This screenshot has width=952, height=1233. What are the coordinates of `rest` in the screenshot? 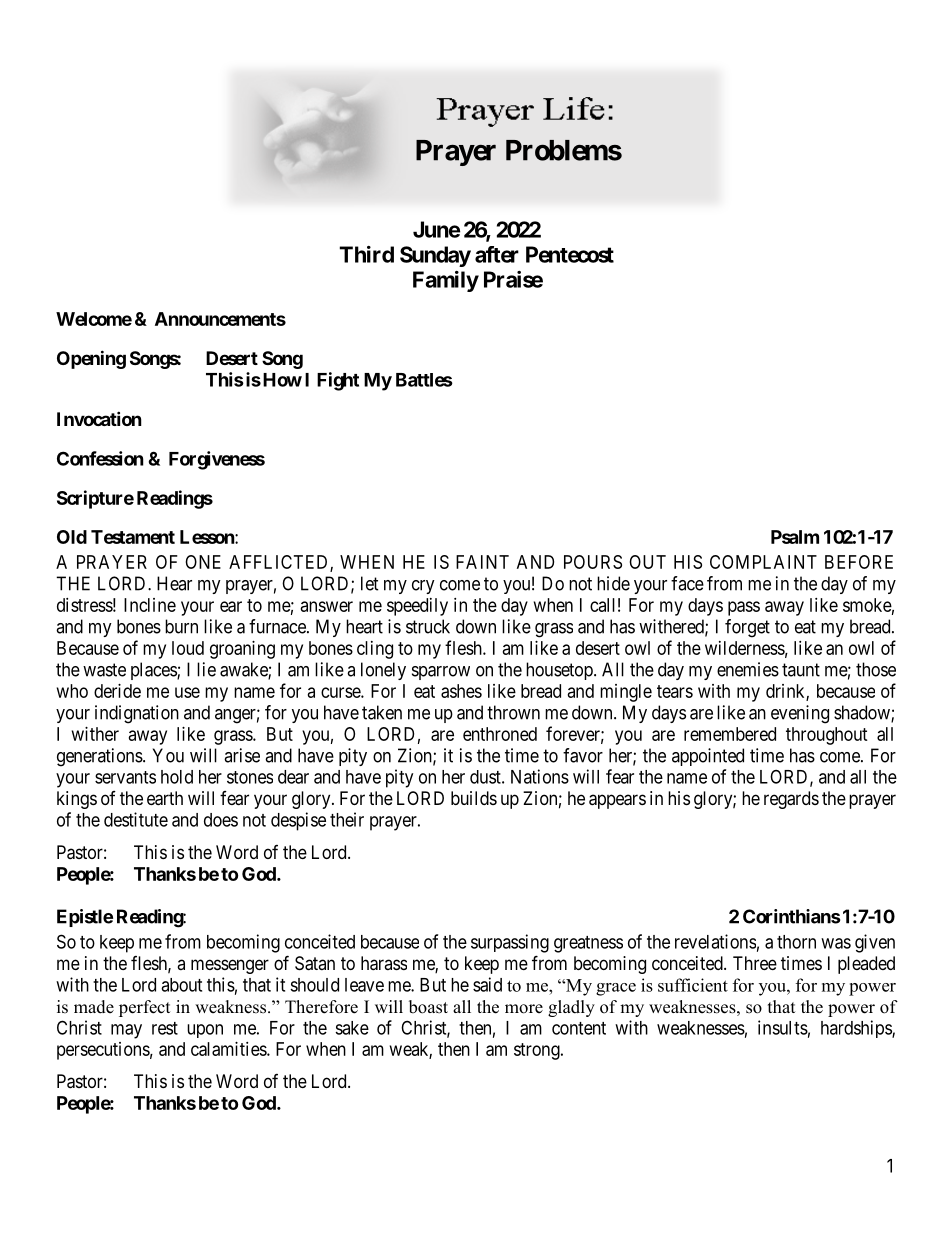 It's located at (165, 1028).
